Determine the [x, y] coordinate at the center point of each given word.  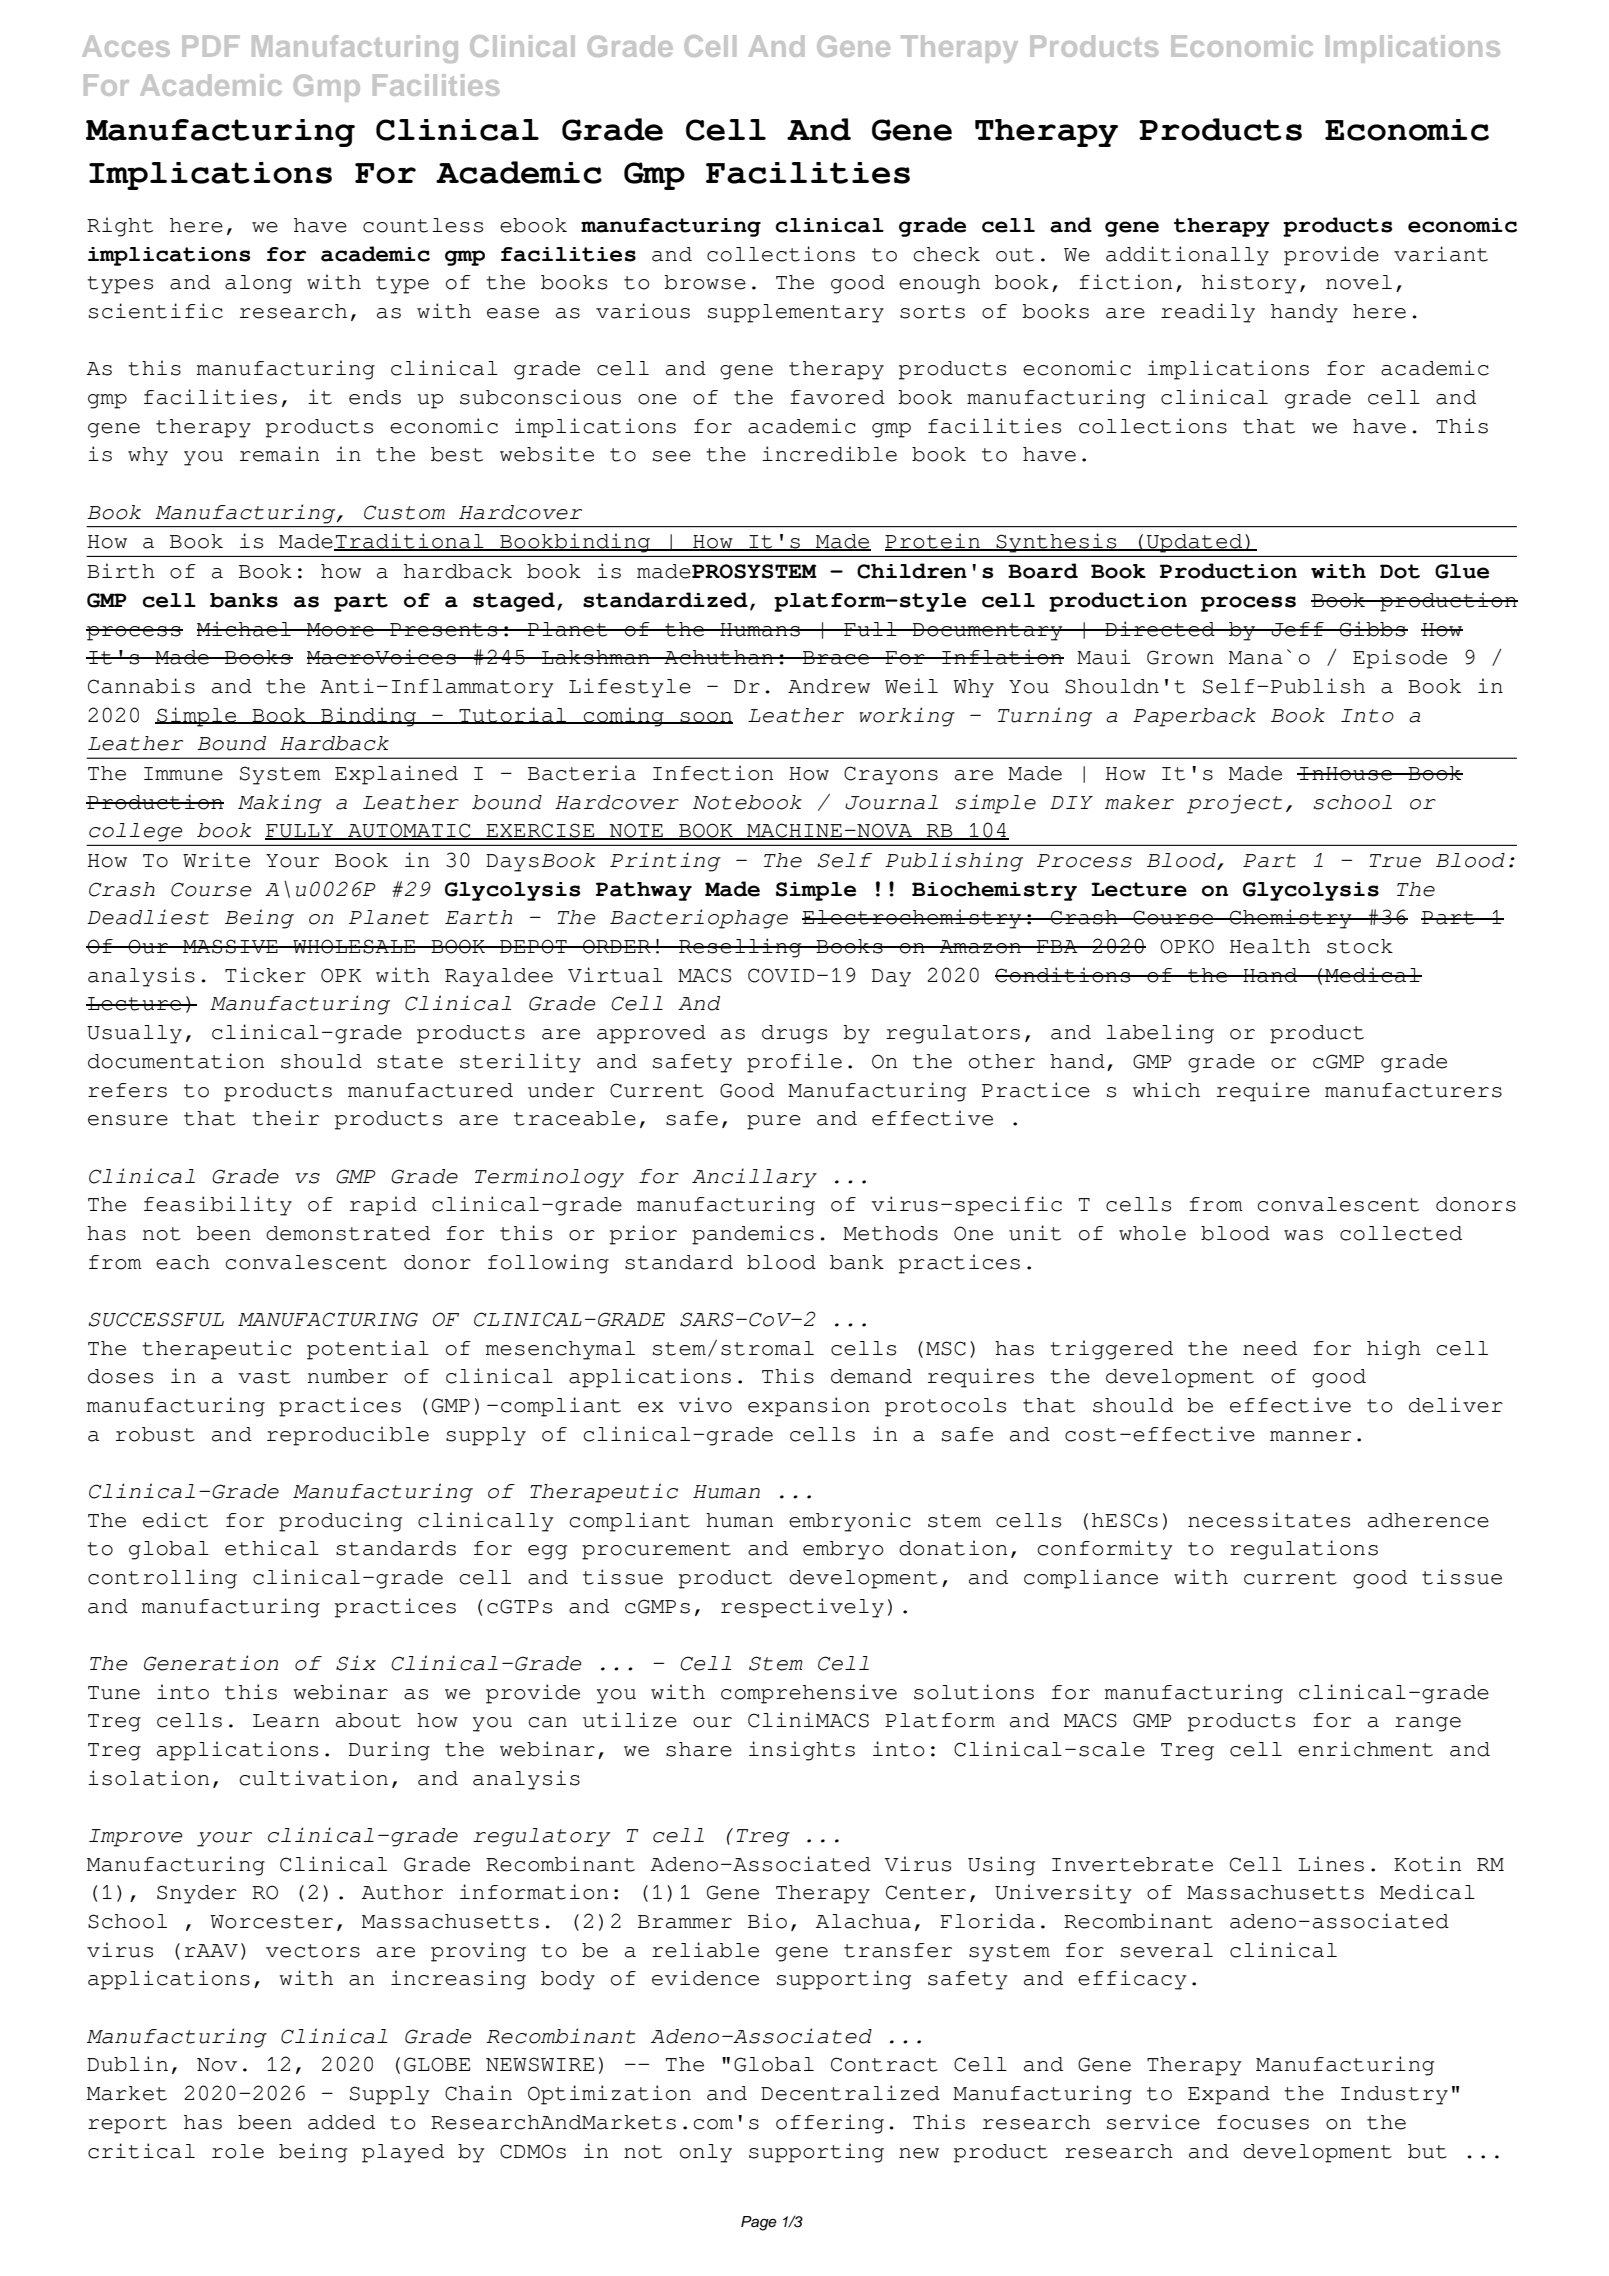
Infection [713, 773]
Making [280, 804]
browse [705, 282]
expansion [809, 1407]
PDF [210, 46]
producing [340, 1522]
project [1234, 804]
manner [1310, 1436]
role [238, 2151]
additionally [1187, 256]
